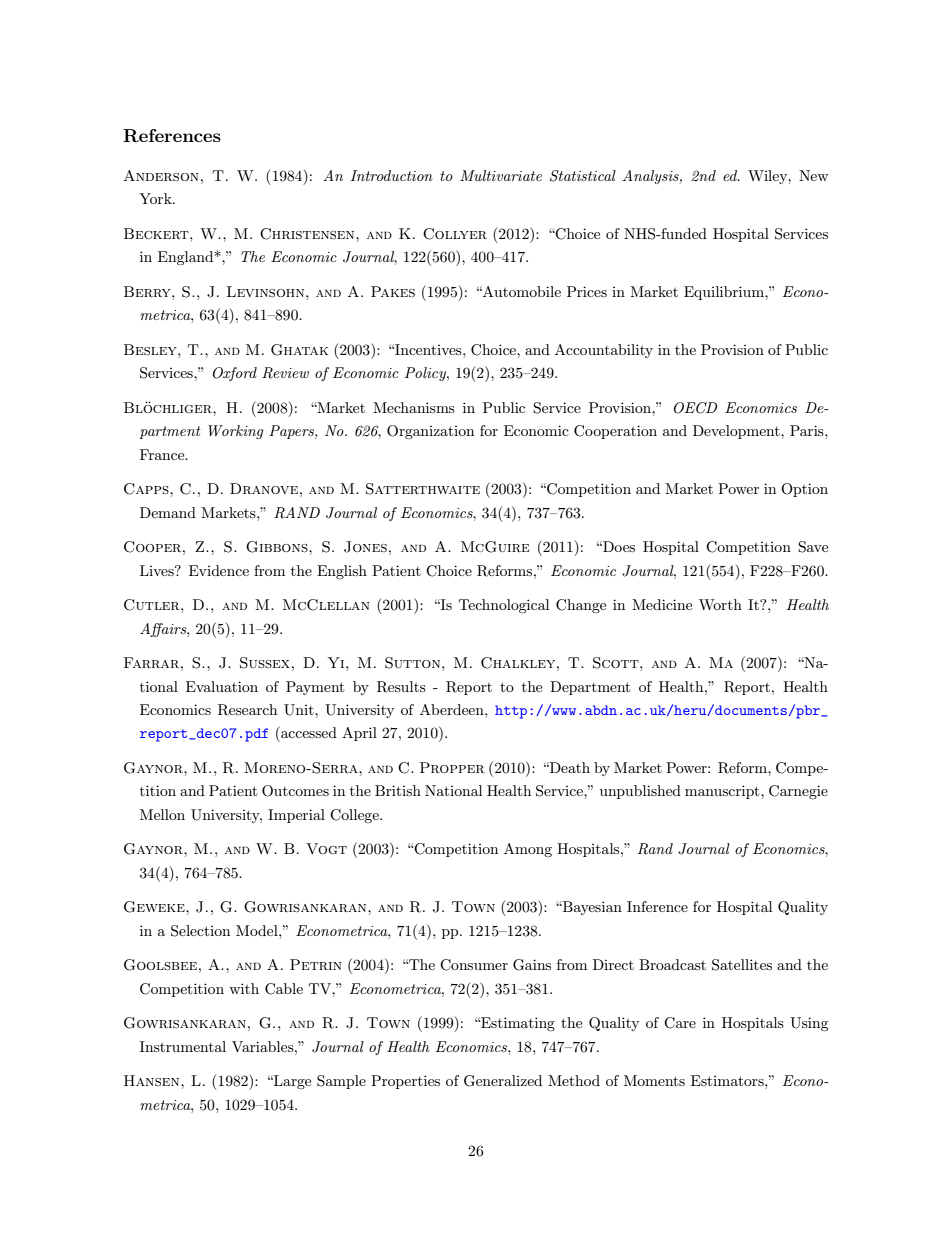 This screenshot has height=1233, width=952. What do you see at coordinates (172, 136) in the screenshot?
I see `References` at bounding box center [172, 136].
